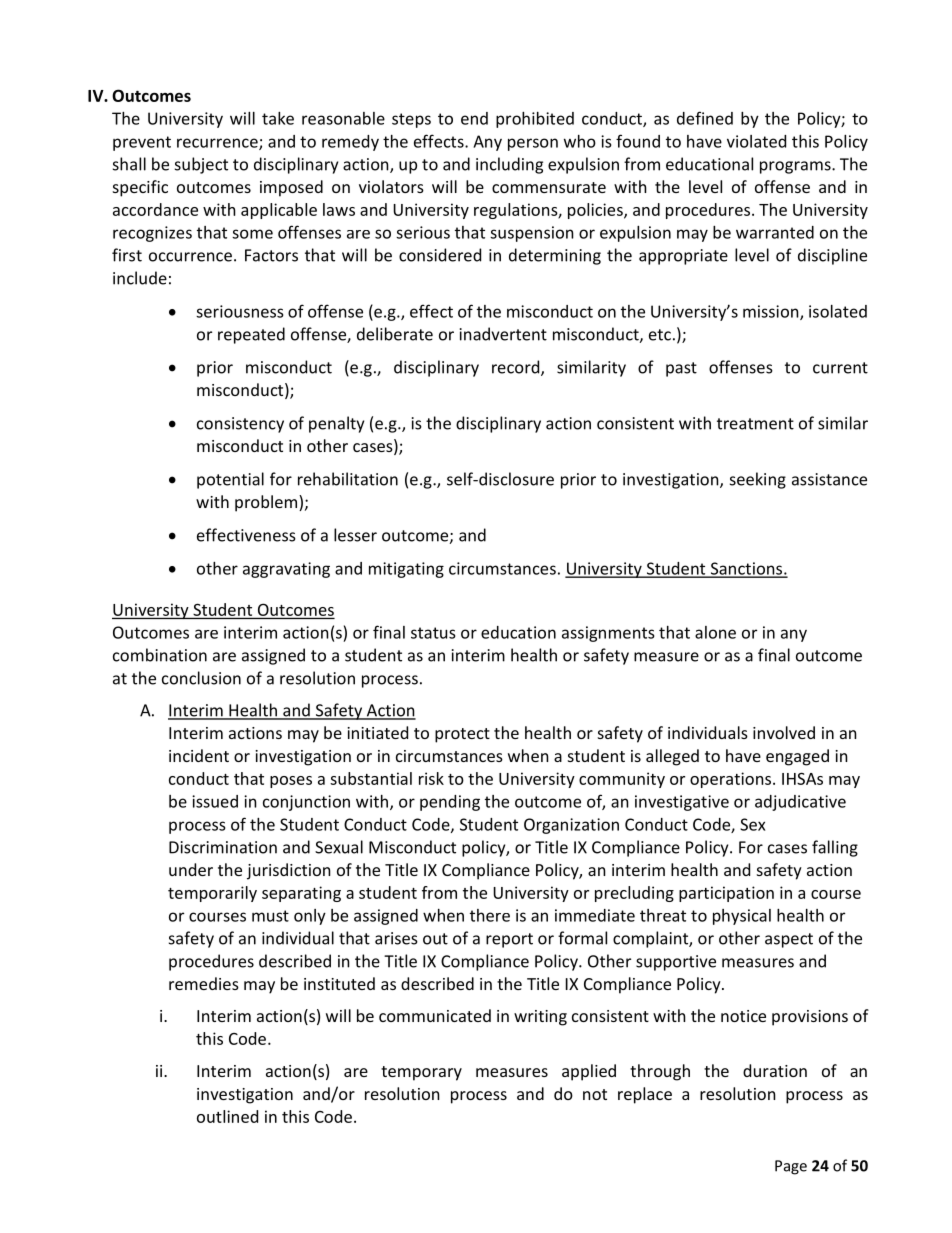 The width and height of the screenshot is (952, 1233). Describe the element at coordinates (199, 755) in the screenshot. I see `incident` at that location.
